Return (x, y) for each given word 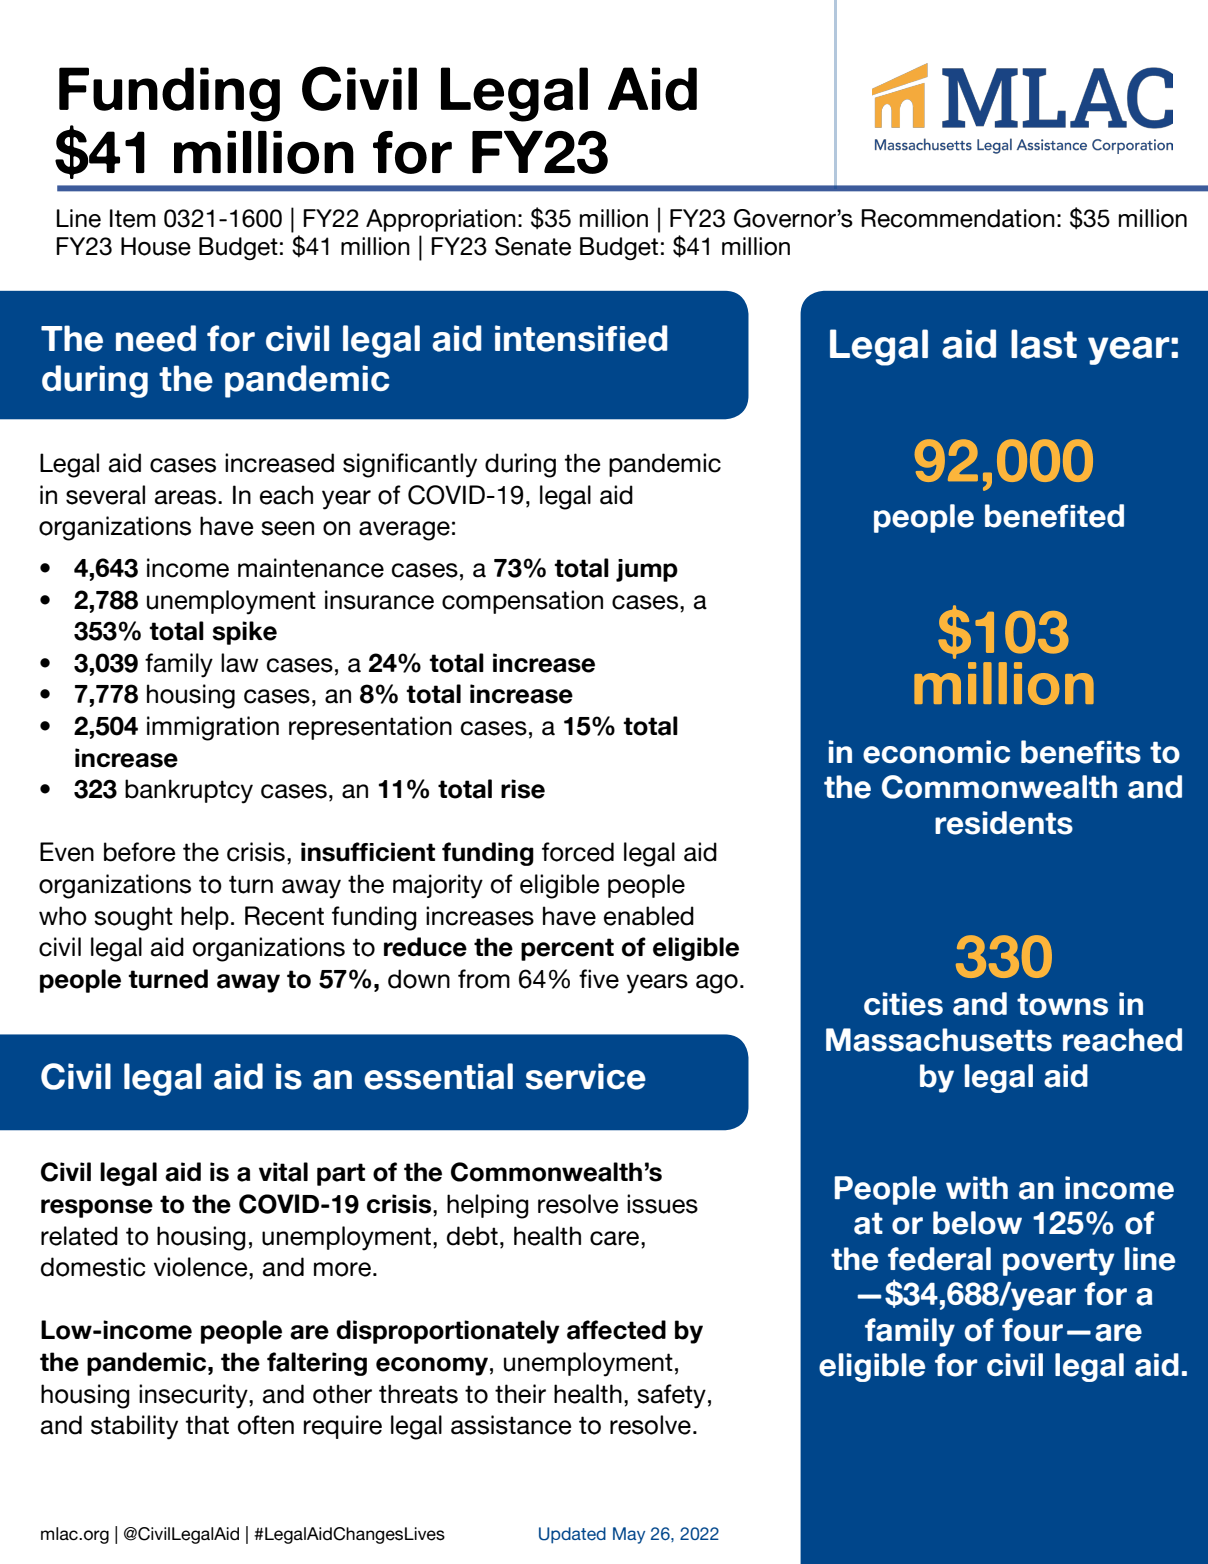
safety (671, 1396)
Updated (572, 1535)
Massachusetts (939, 1040)
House (156, 246)
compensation (522, 602)
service (586, 1076)
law (240, 663)
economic (936, 752)
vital (283, 1172)
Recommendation (958, 218)
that (207, 1425)
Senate (533, 246)
